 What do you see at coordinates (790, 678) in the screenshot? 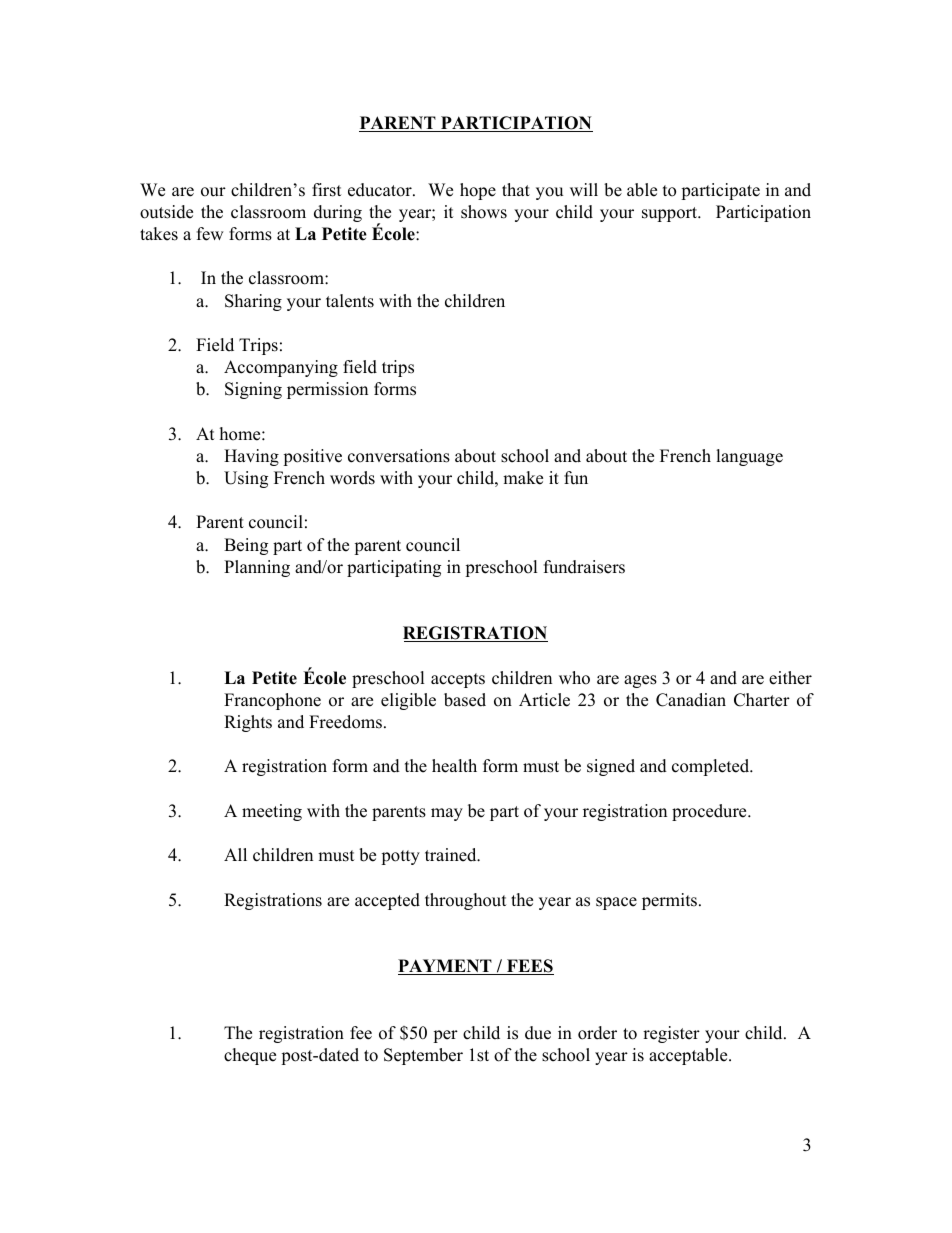
I see `either` at bounding box center [790, 678].
